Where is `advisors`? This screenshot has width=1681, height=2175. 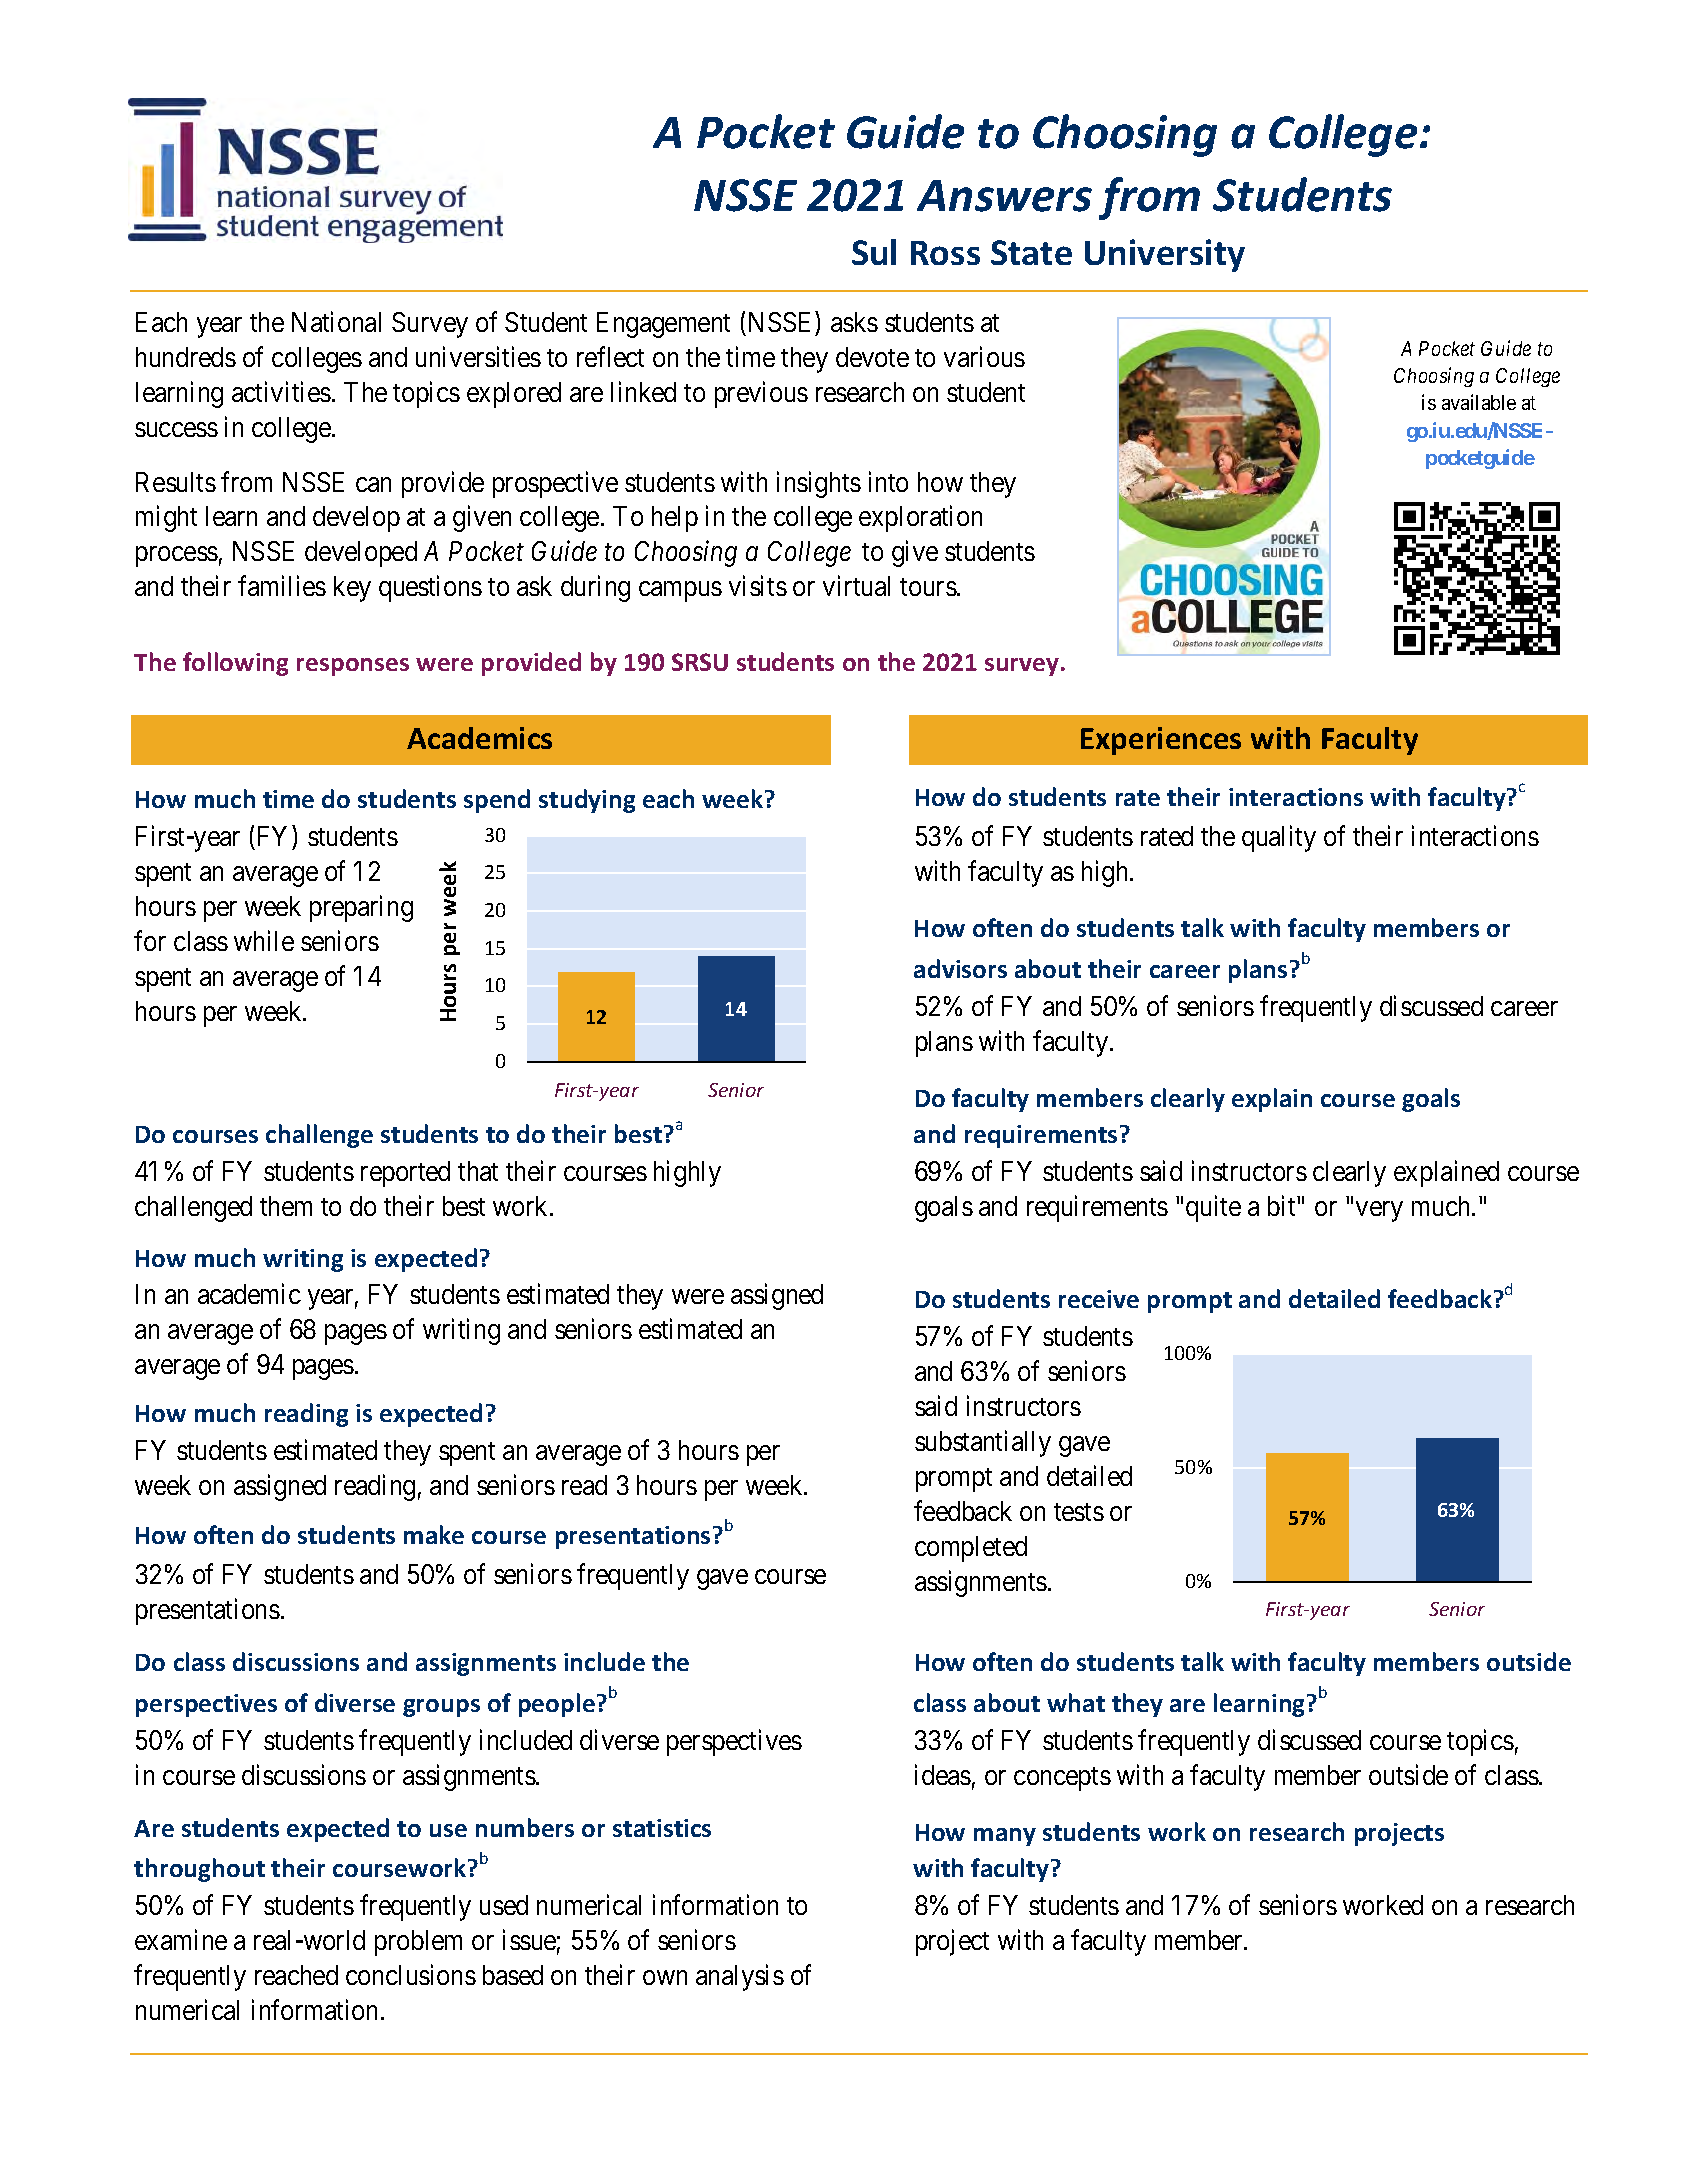
advisors is located at coordinates (960, 968).
